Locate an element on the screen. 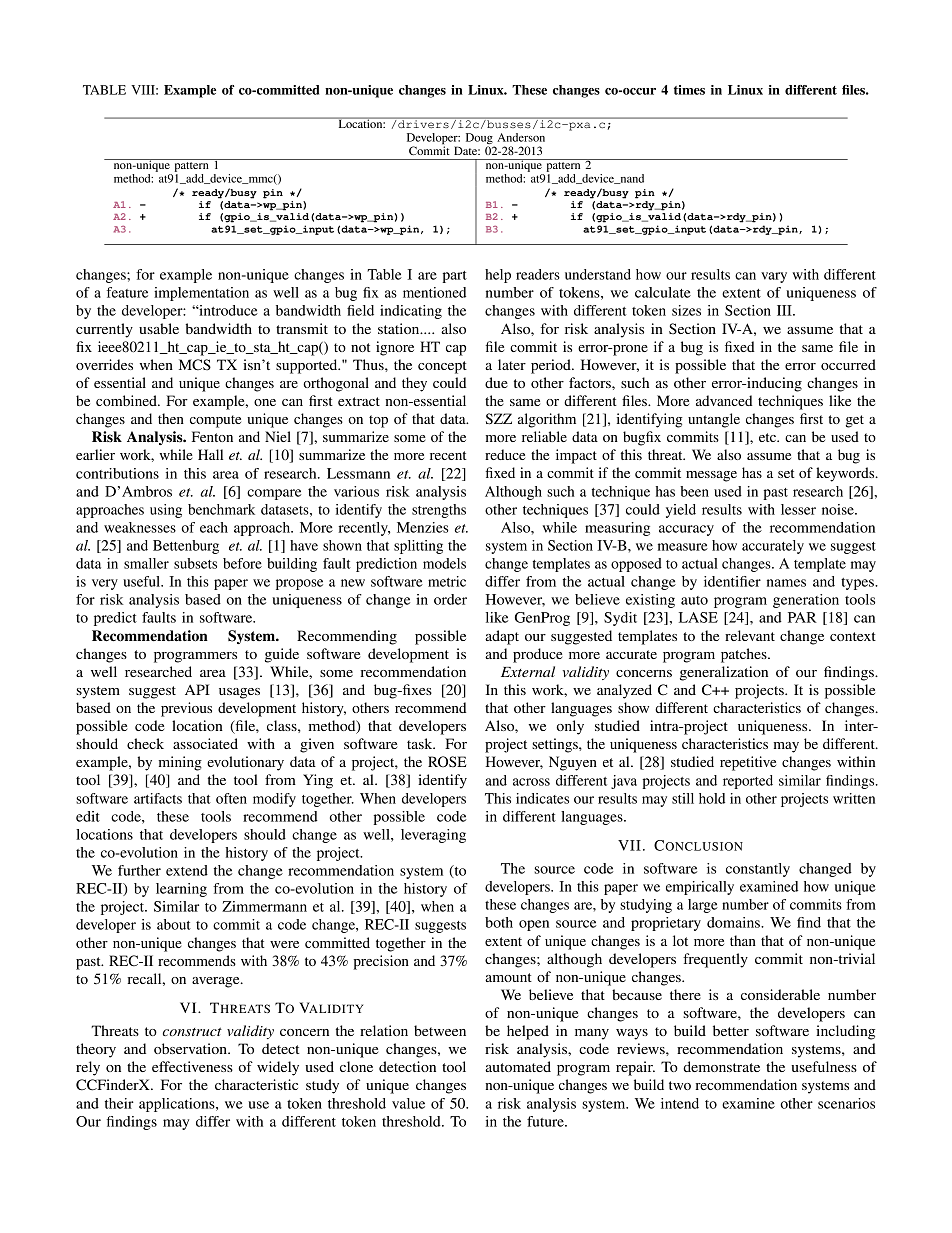  etc is located at coordinates (768, 437).
